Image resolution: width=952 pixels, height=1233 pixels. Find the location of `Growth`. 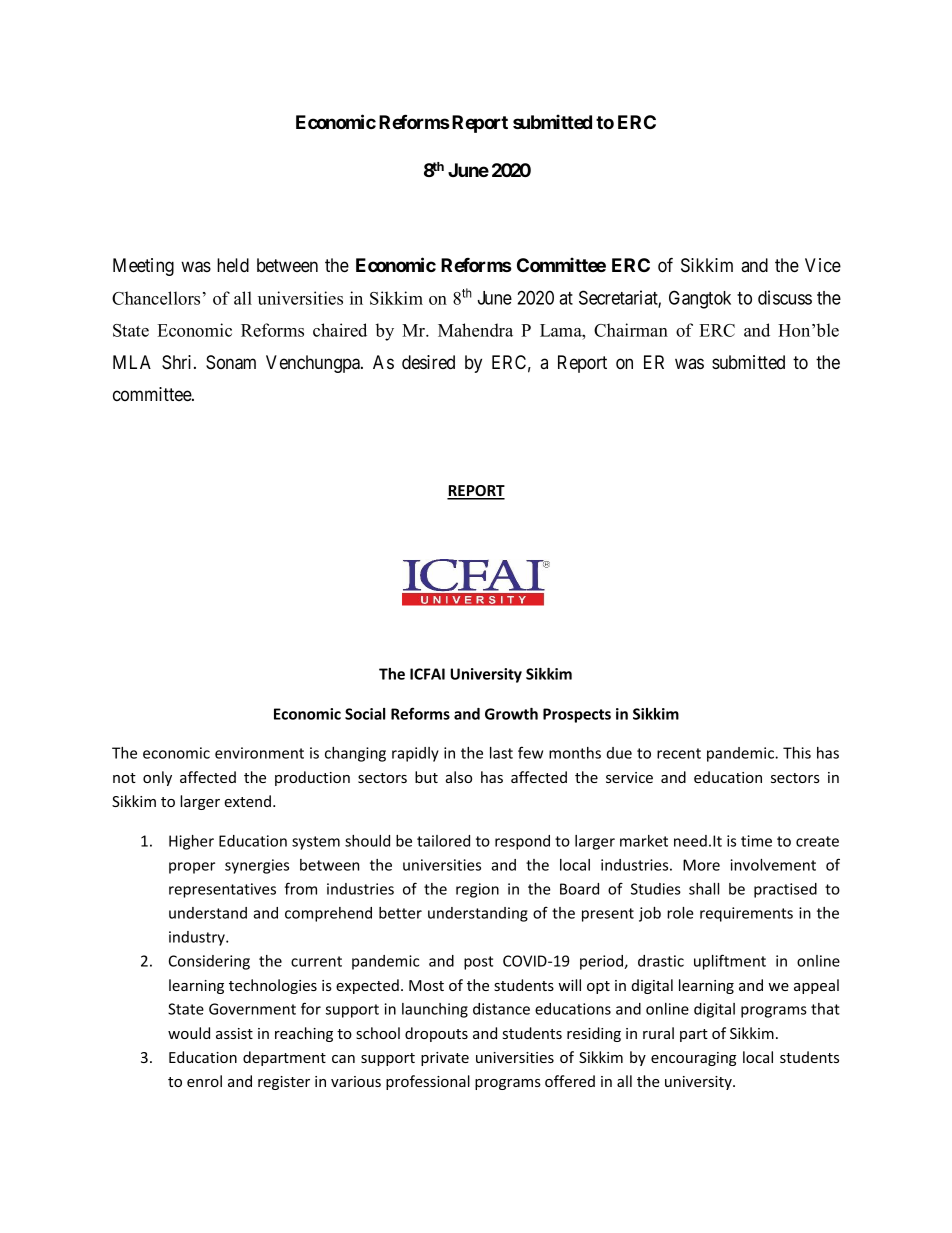

Growth is located at coordinates (511, 714).
